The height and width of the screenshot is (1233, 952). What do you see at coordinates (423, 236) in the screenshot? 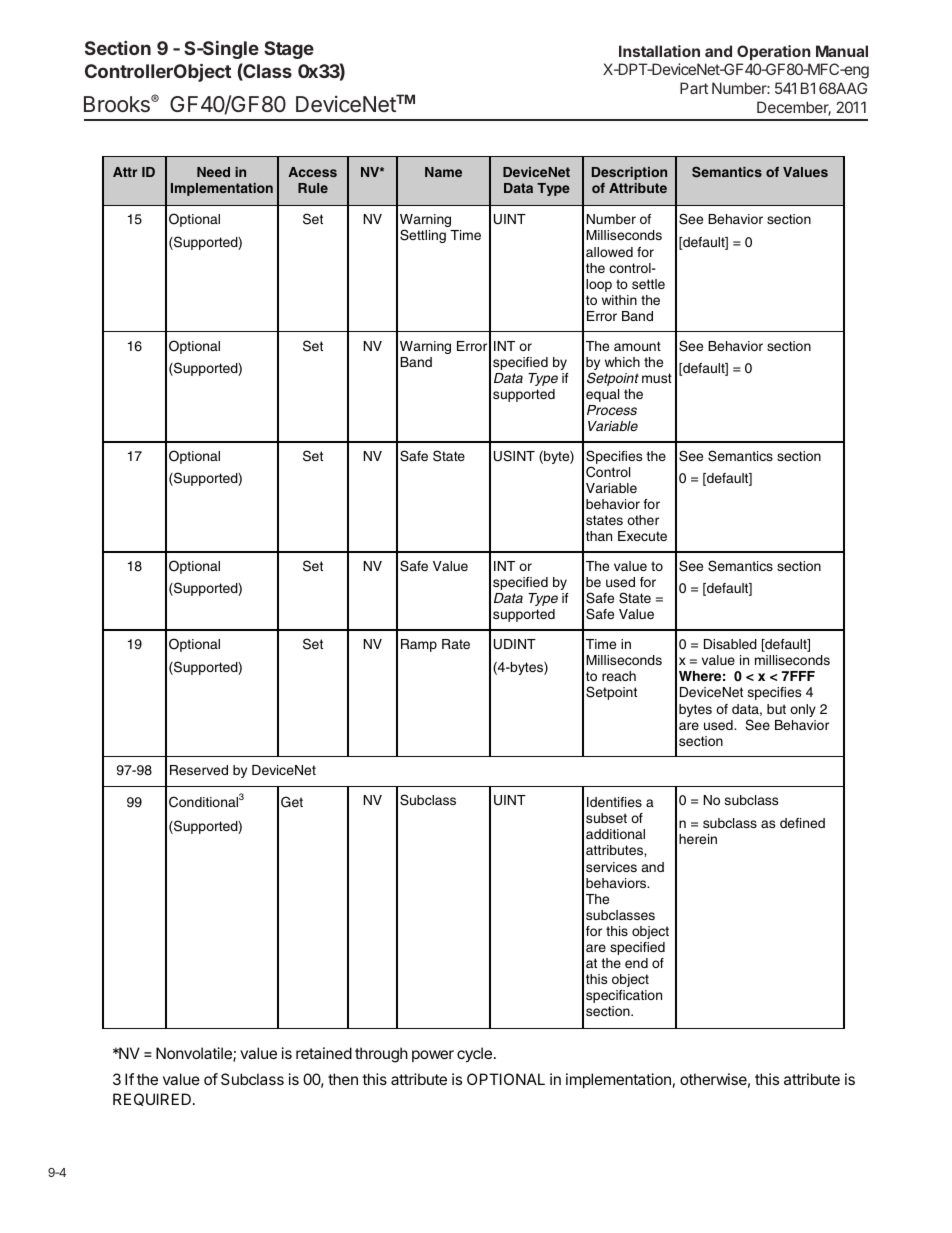
I see `Settling` at bounding box center [423, 236].
